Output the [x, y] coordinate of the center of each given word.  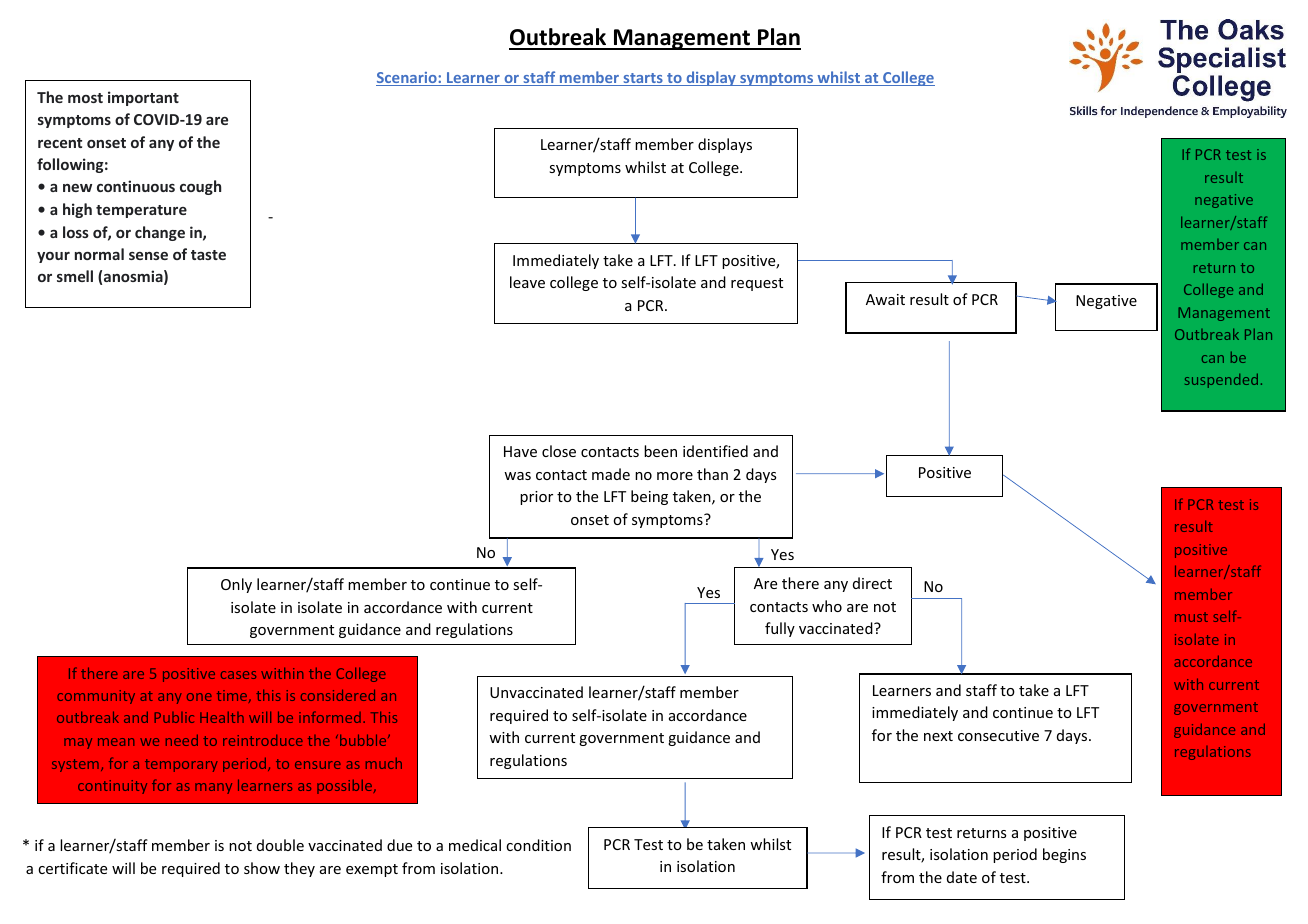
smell [75, 276]
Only [236, 585]
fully [780, 629]
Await [885, 299]
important [143, 98]
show [262, 868]
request [757, 284]
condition [538, 845]
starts [643, 79]
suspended [1221, 380]
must [1191, 617]
